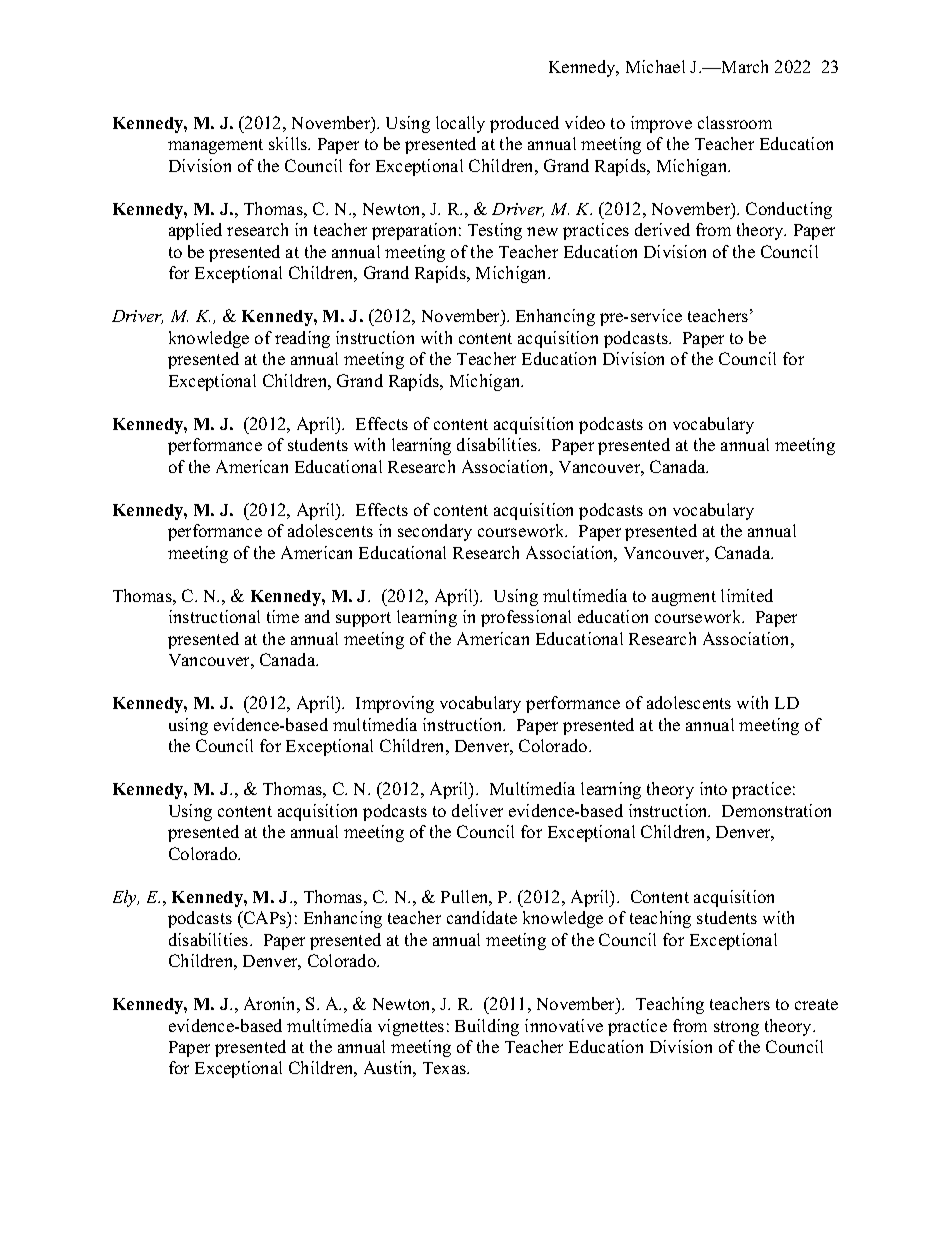  What do you see at coordinates (126, 898) in the screenshot?
I see `Ely` at bounding box center [126, 898].
